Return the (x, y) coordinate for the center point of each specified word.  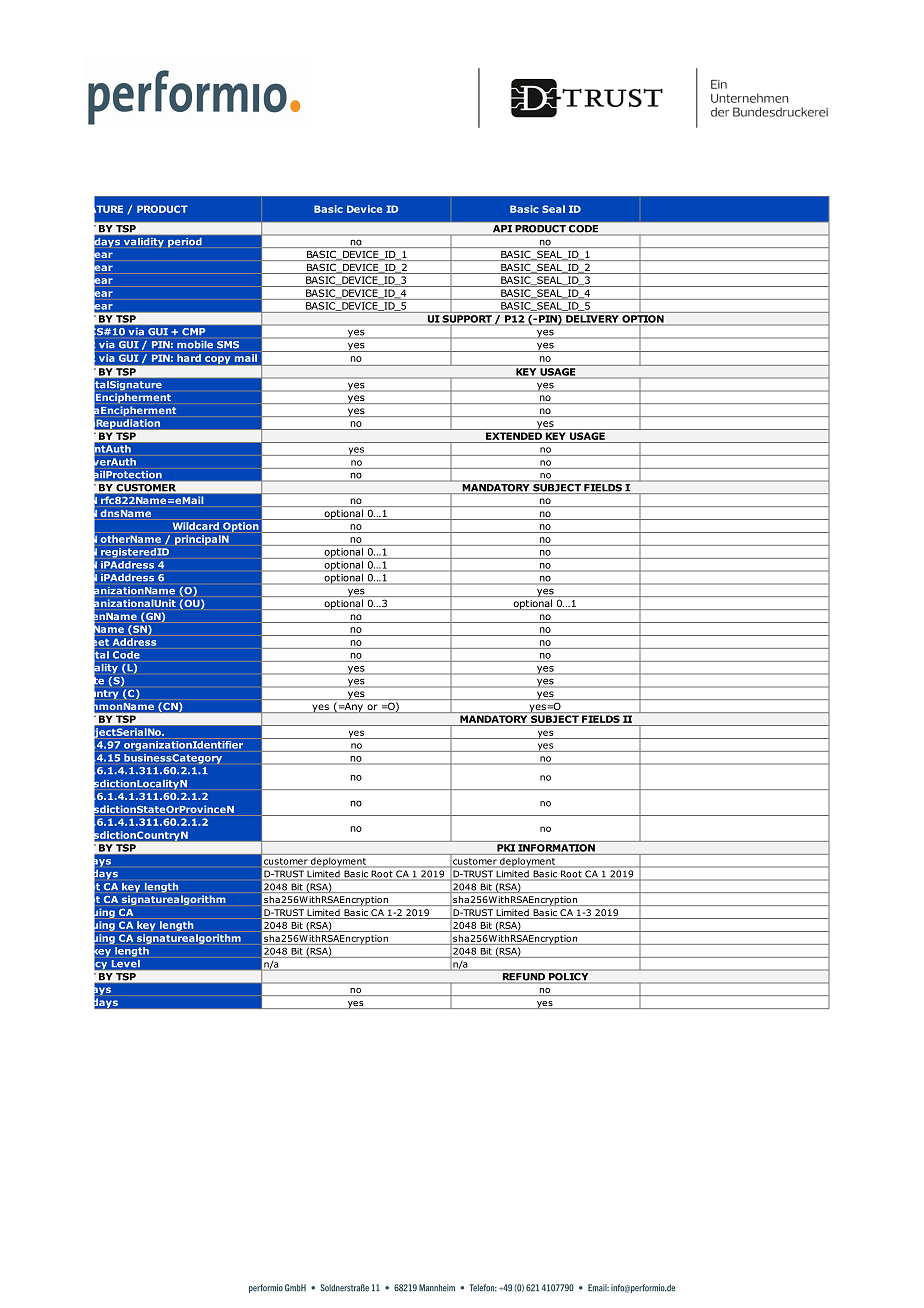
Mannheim (437, 1288)
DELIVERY (592, 319)
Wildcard (196, 526)
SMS (228, 345)
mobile (195, 345)
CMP (193, 331)
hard (189, 358)
